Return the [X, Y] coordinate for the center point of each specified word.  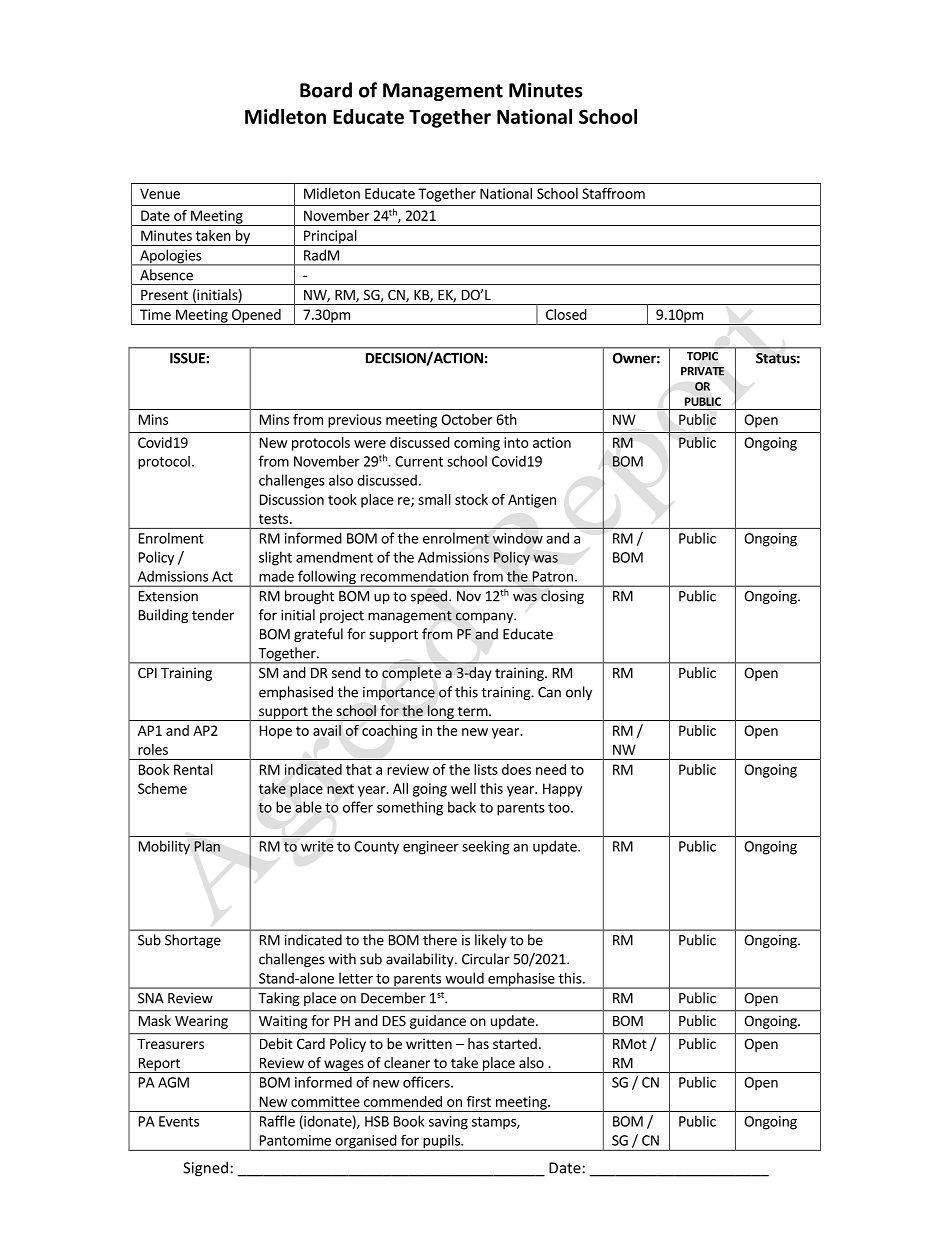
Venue [160, 193]
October [466, 419]
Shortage [193, 941]
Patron [553, 576]
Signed [205, 1169]
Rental [193, 769]
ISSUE [188, 358]
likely [491, 941]
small [434, 499]
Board [326, 90]
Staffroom [613, 193]
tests [275, 519]
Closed [566, 314]
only [579, 693]
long [440, 713]
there [440, 940]
